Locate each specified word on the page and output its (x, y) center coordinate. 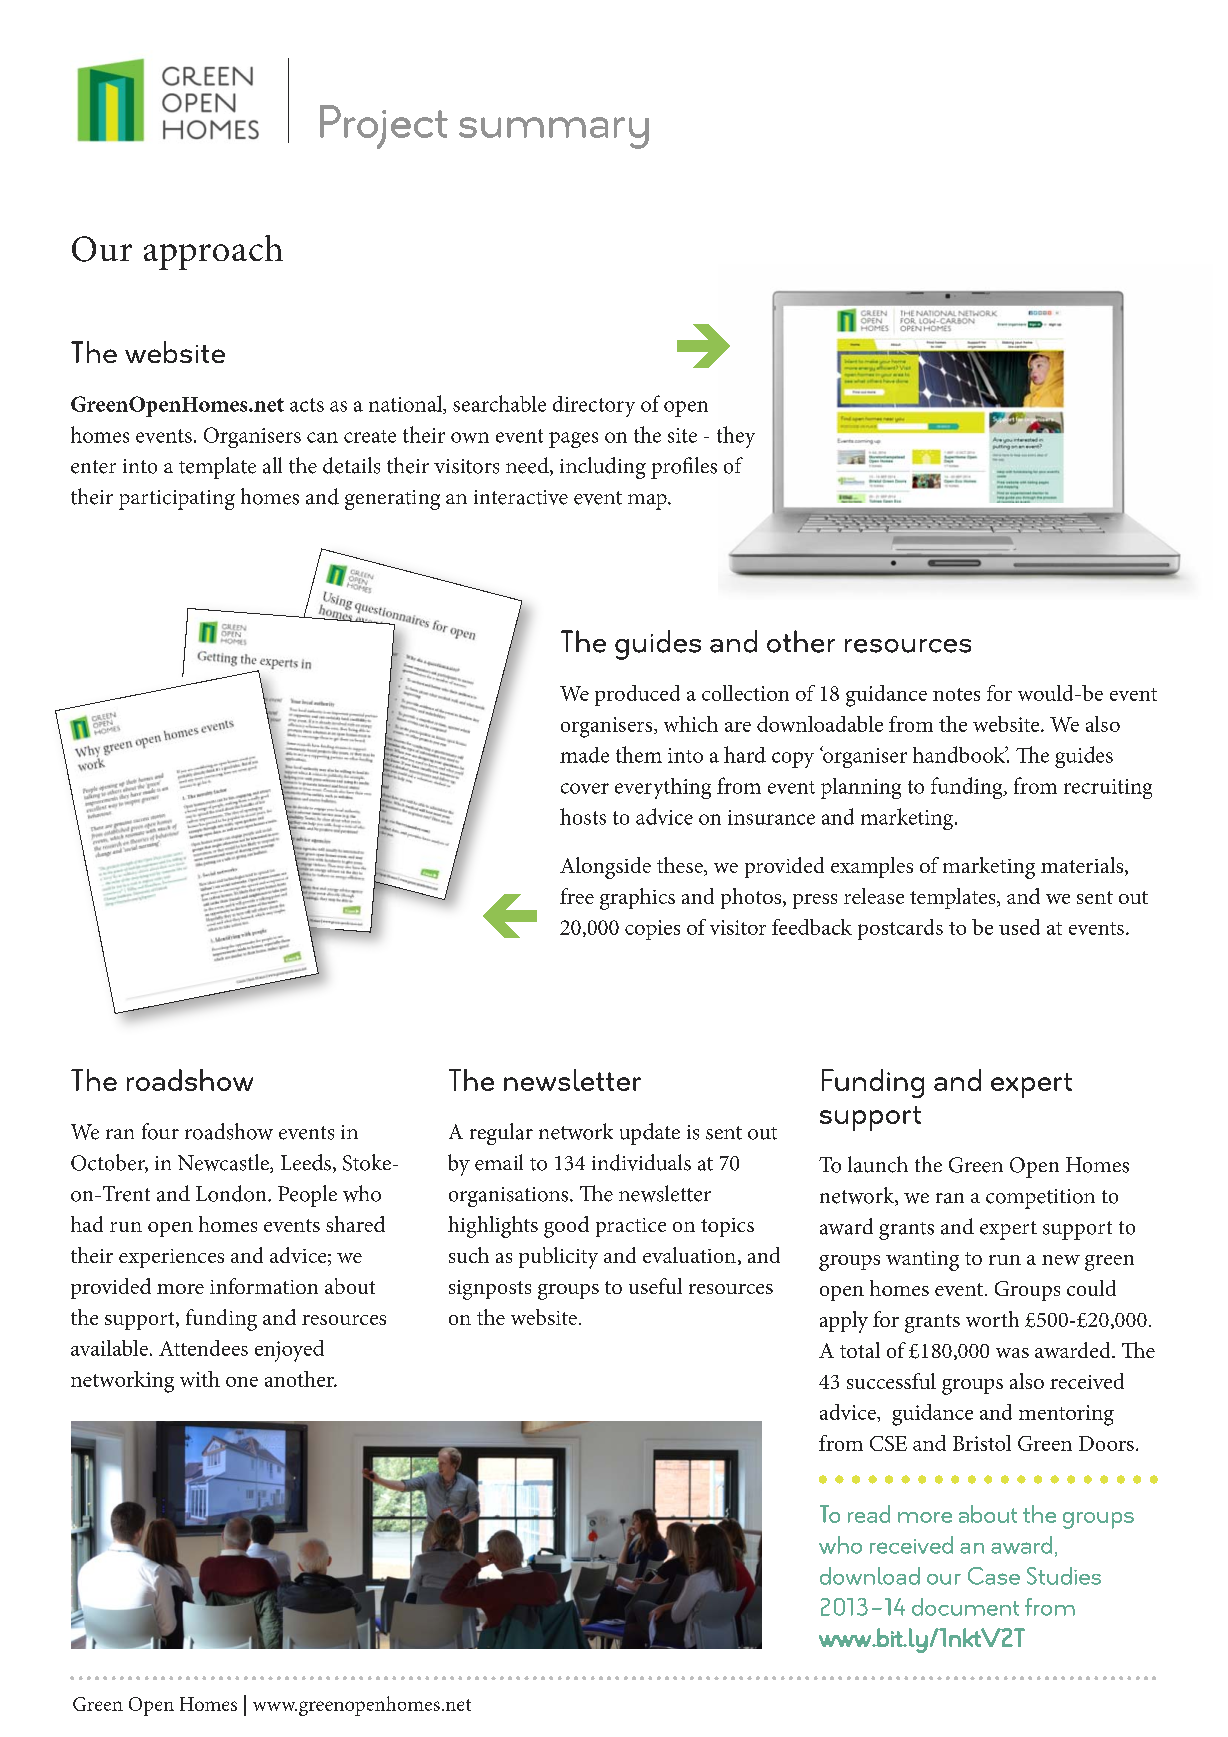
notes (956, 694)
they (736, 437)
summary (554, 133)
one (242, 1382)
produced (637, 695)
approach (213, 252)
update (650, 1134)
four (160, 1131)
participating (177, 500)
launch (878, 1164)
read (869, 1514)
